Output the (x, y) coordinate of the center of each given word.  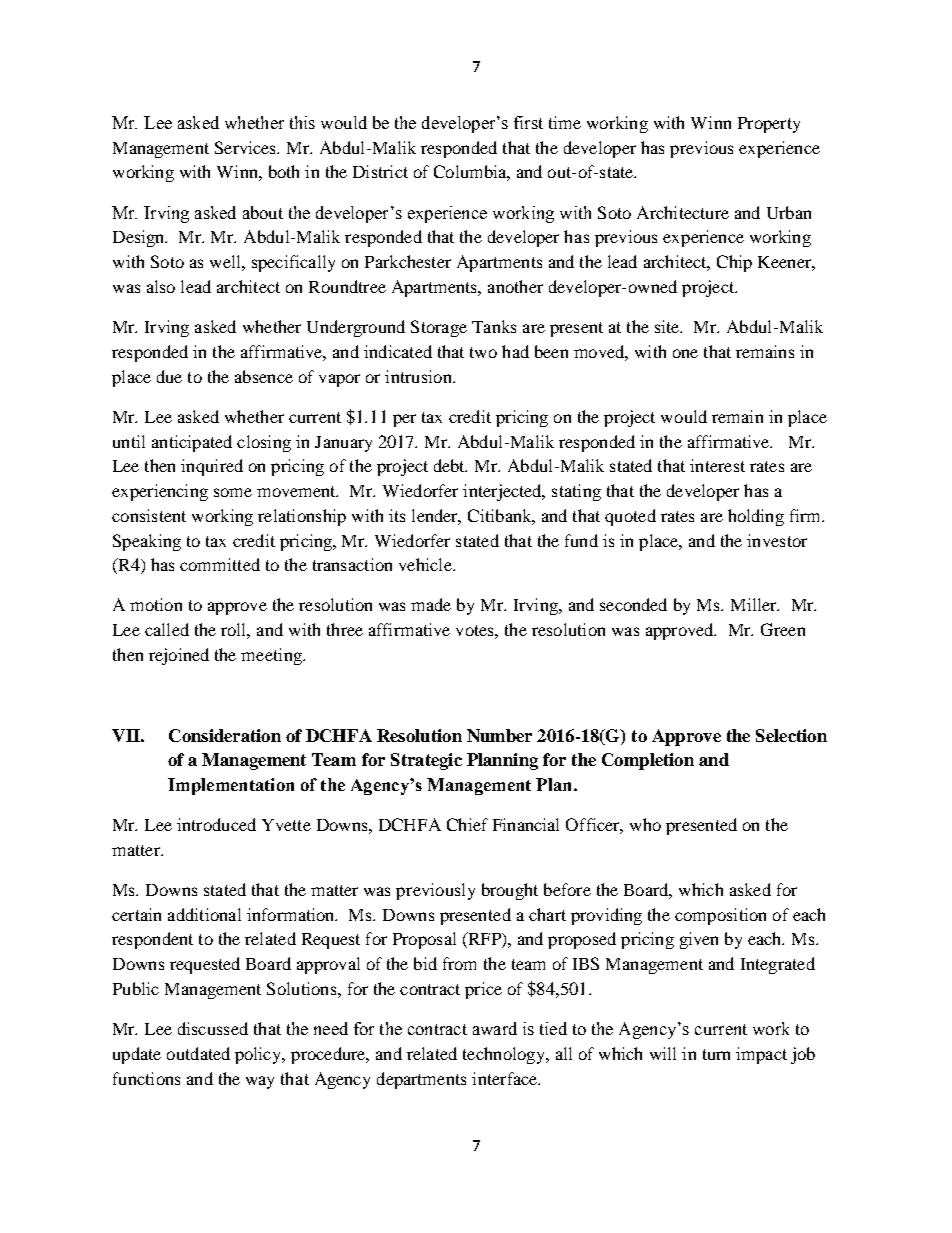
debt (450, 465)
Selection (791, 735)
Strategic (426, 761)
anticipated (192, 443)
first (528, 122)
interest (717, 465)
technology (505, 1055)
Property (769, 125)
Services (247, 147)
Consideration (225, 735)
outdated (198, 1053)
